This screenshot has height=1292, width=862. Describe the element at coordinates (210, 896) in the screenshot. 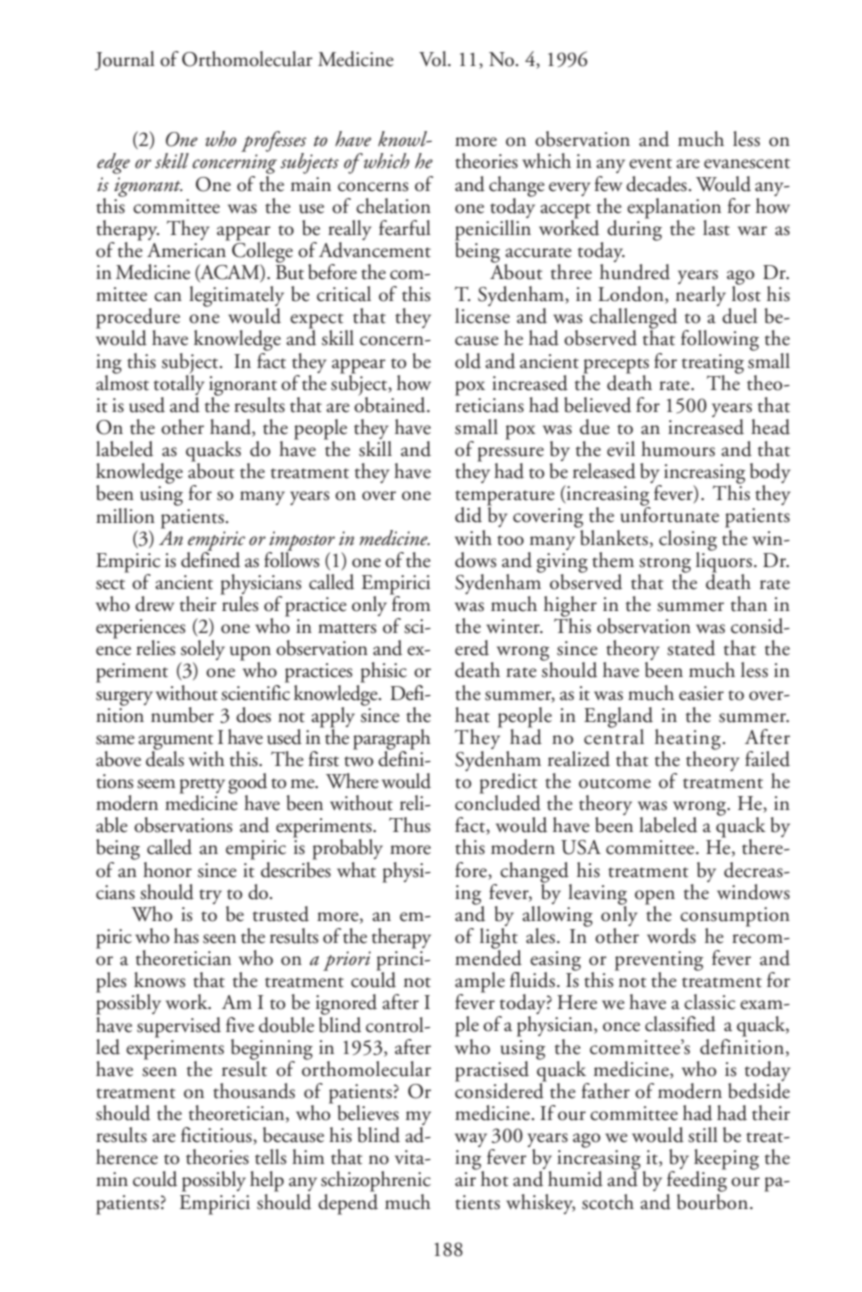

I see `try` at that location.
